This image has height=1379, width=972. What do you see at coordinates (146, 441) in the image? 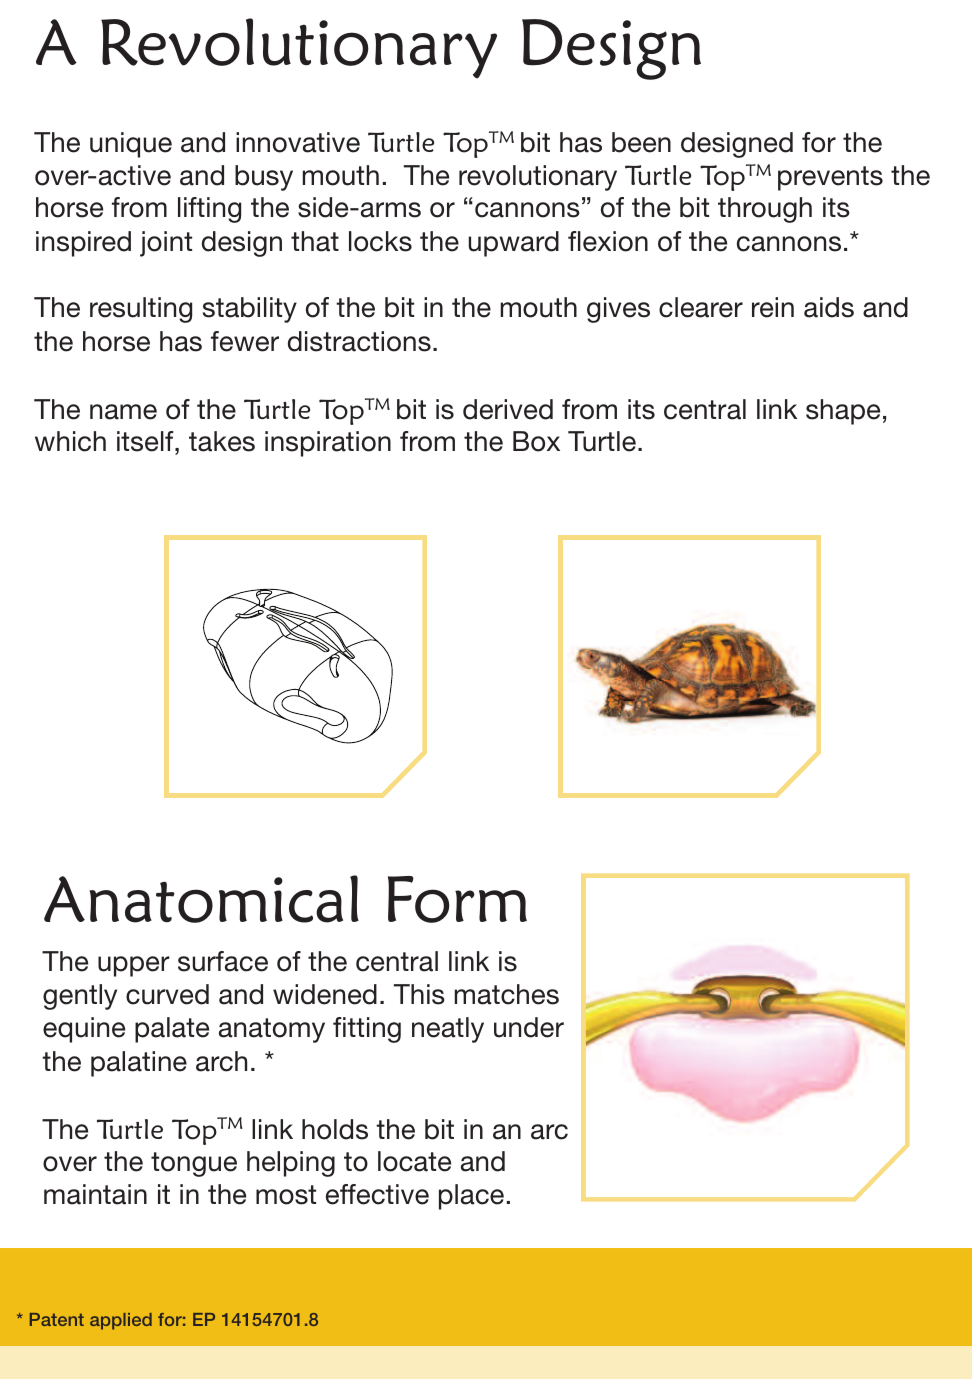
I see `itself` at bounding box center [146, 441].
